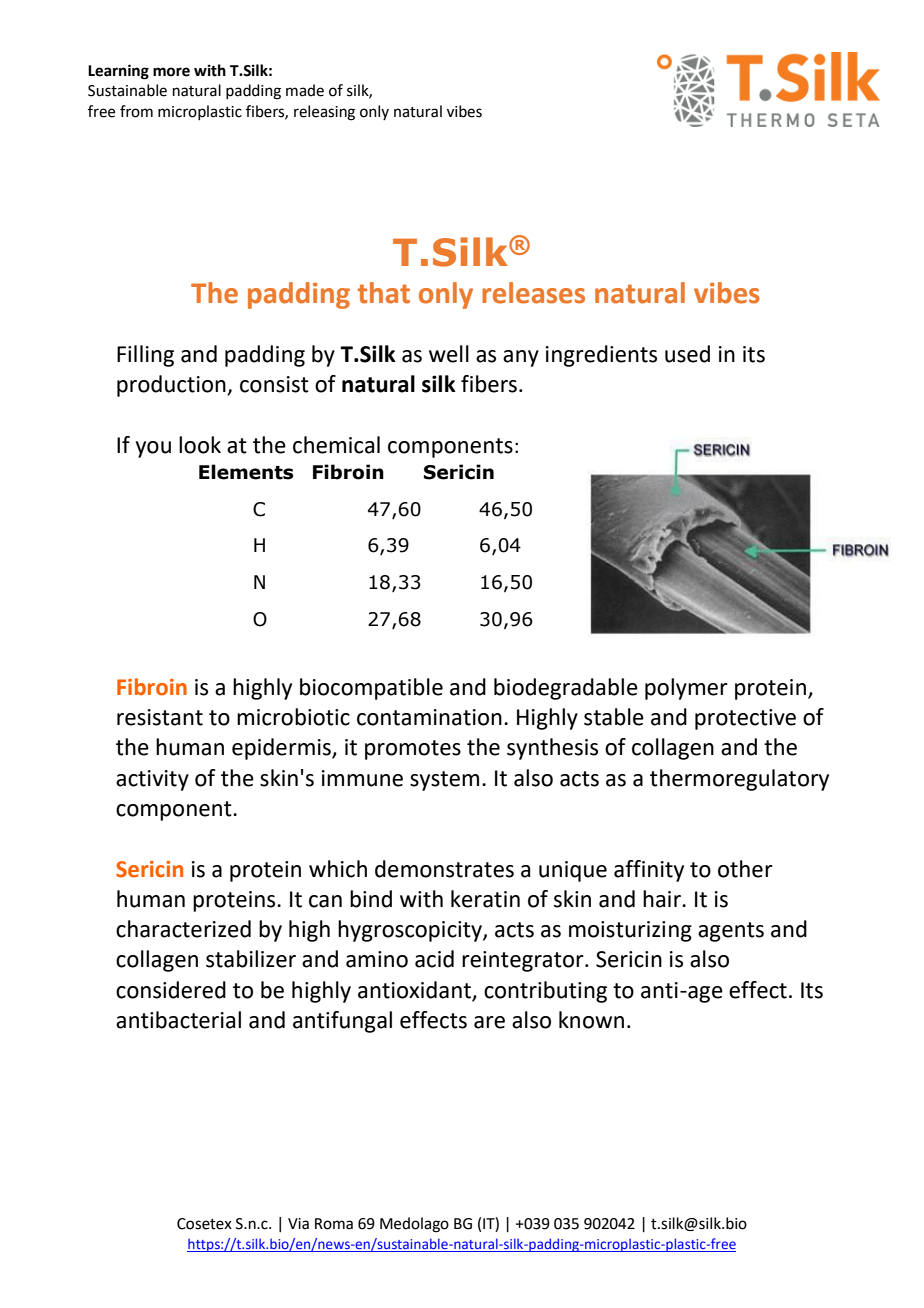 This screenshot has height=1308, width=924. I want to click on look, so click(200, 445).
